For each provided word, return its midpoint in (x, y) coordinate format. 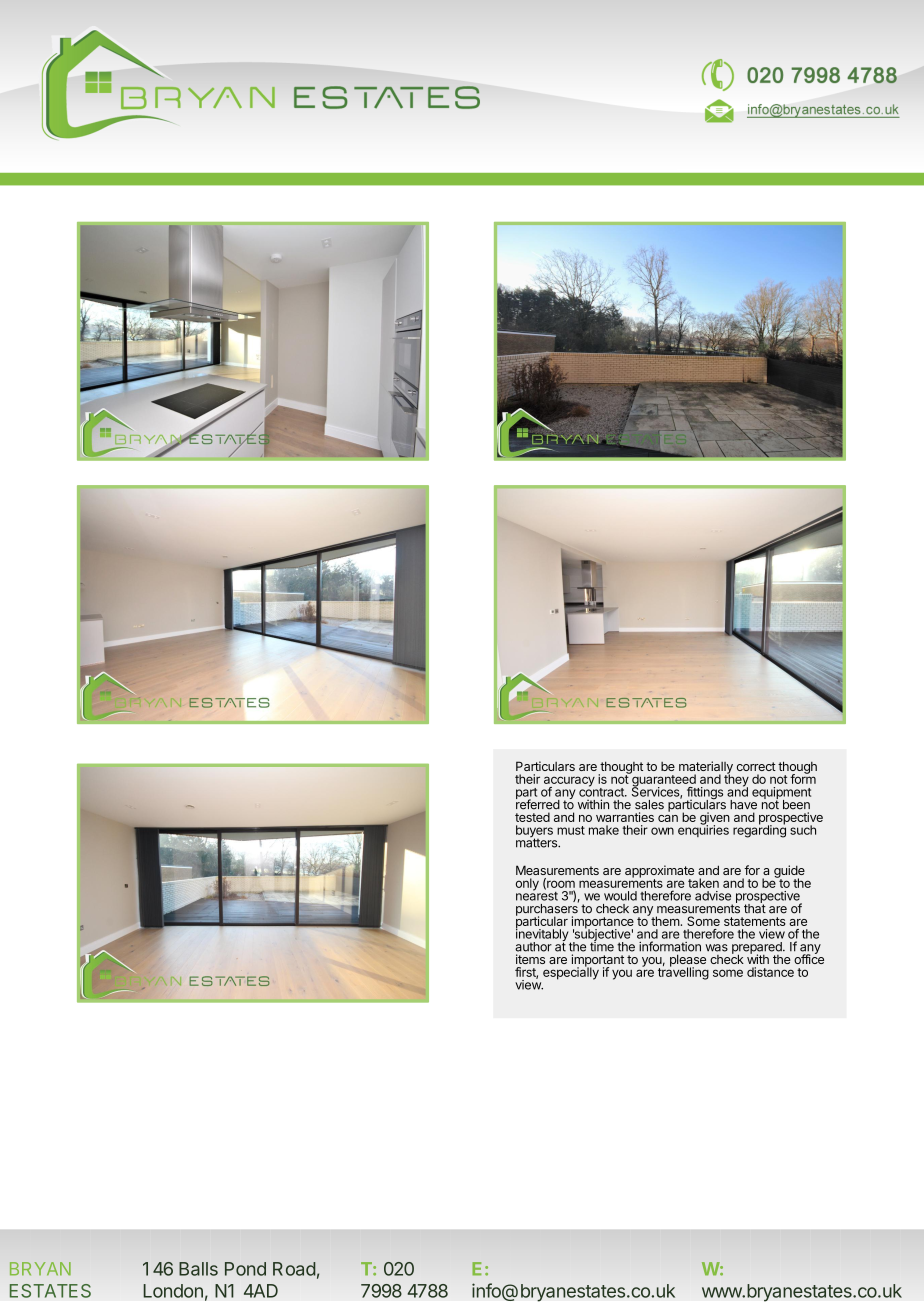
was (716, 948)
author (533, 947)
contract (602, 791)
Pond (245, 1269)
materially (706, 768)
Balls (198, 1269)
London (173, 1291)
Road (294, 1269)
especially (571, 972)
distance (770, 972)
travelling (683, 972)
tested (532, 817)
